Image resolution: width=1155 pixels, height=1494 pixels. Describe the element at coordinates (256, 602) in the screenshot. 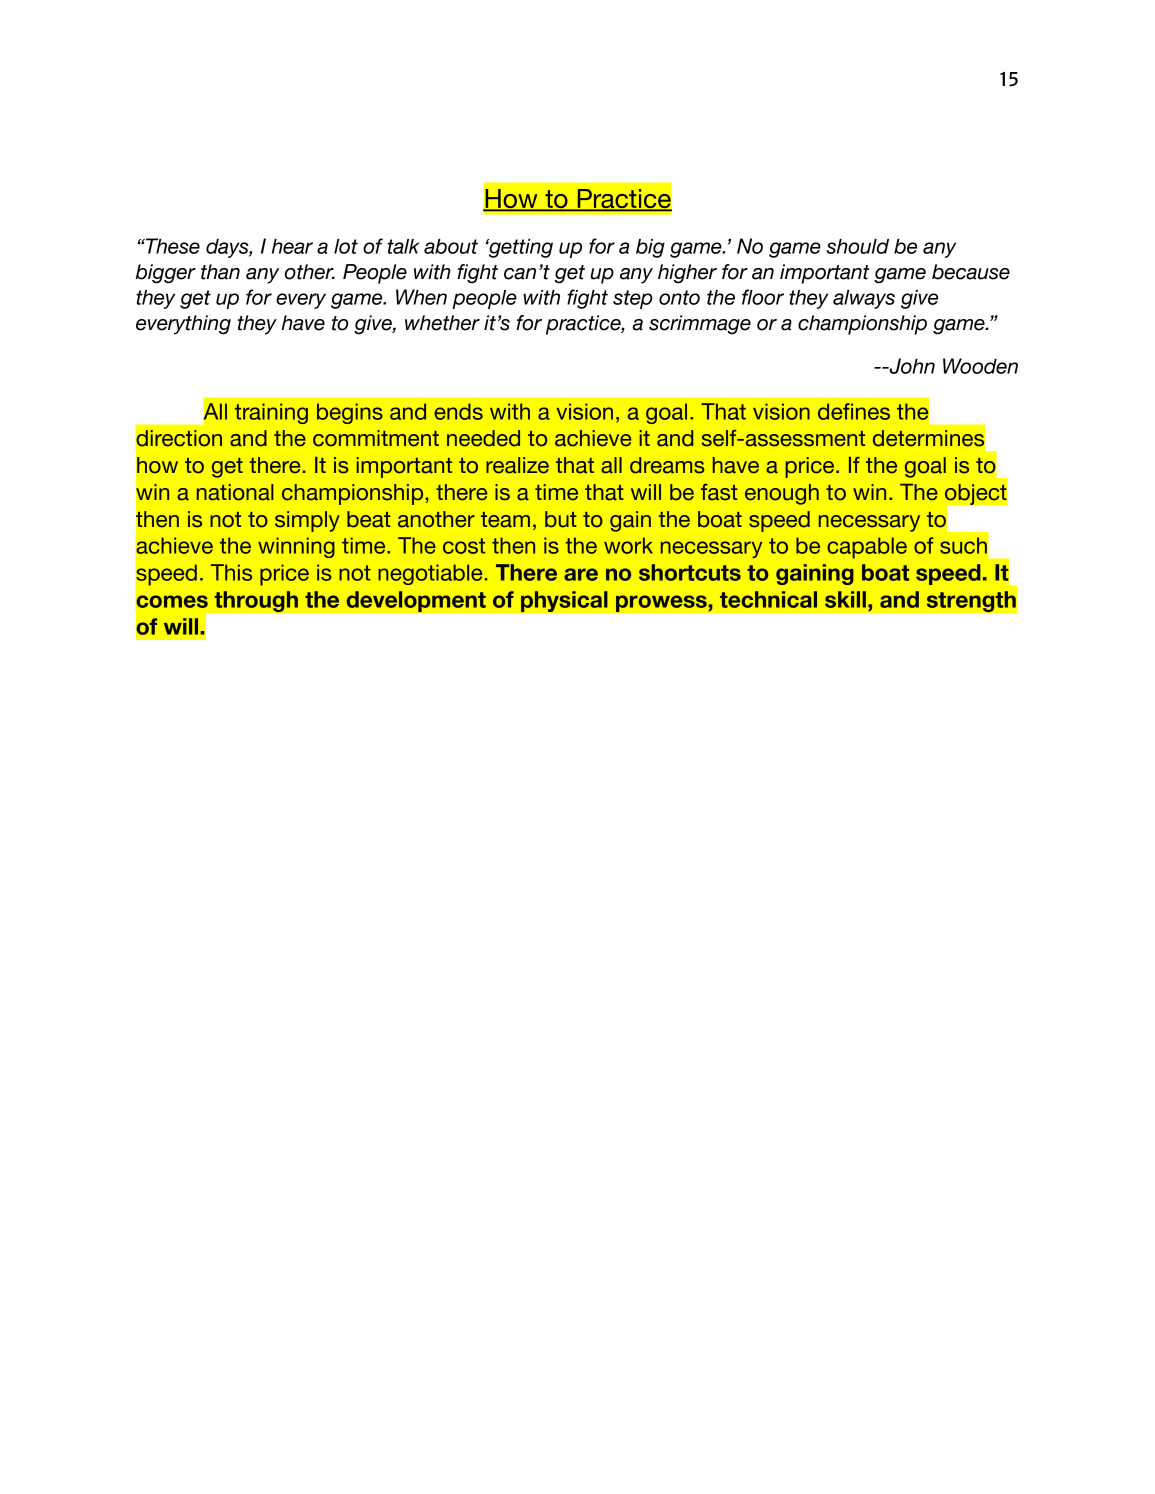

I see `through` at that location.
